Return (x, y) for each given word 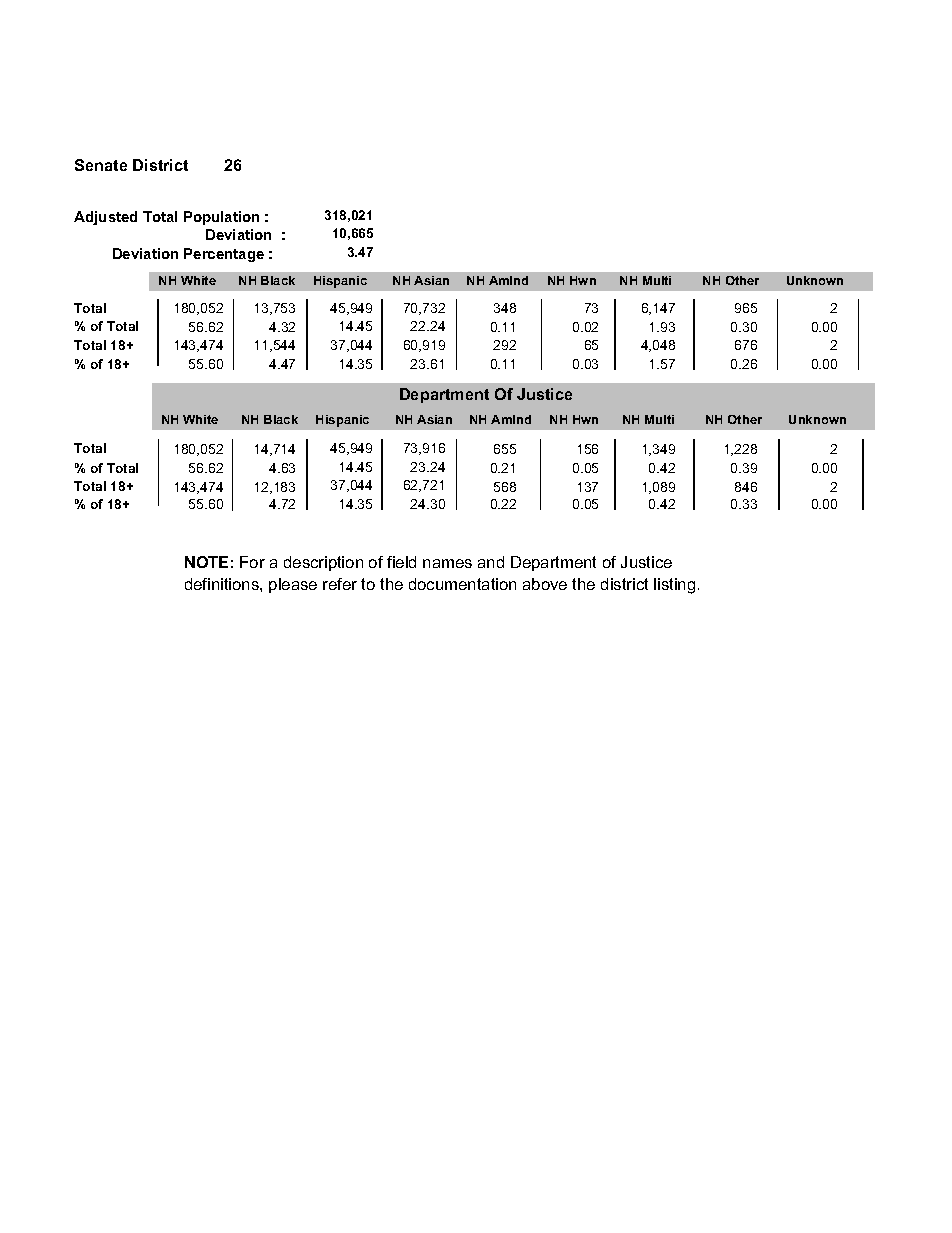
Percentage (224, 255)
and (491, 562)
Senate (101, 165)
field (401, 562)
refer (340, 584)
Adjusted (105, 218)
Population (221, 218)
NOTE (206, 562)
